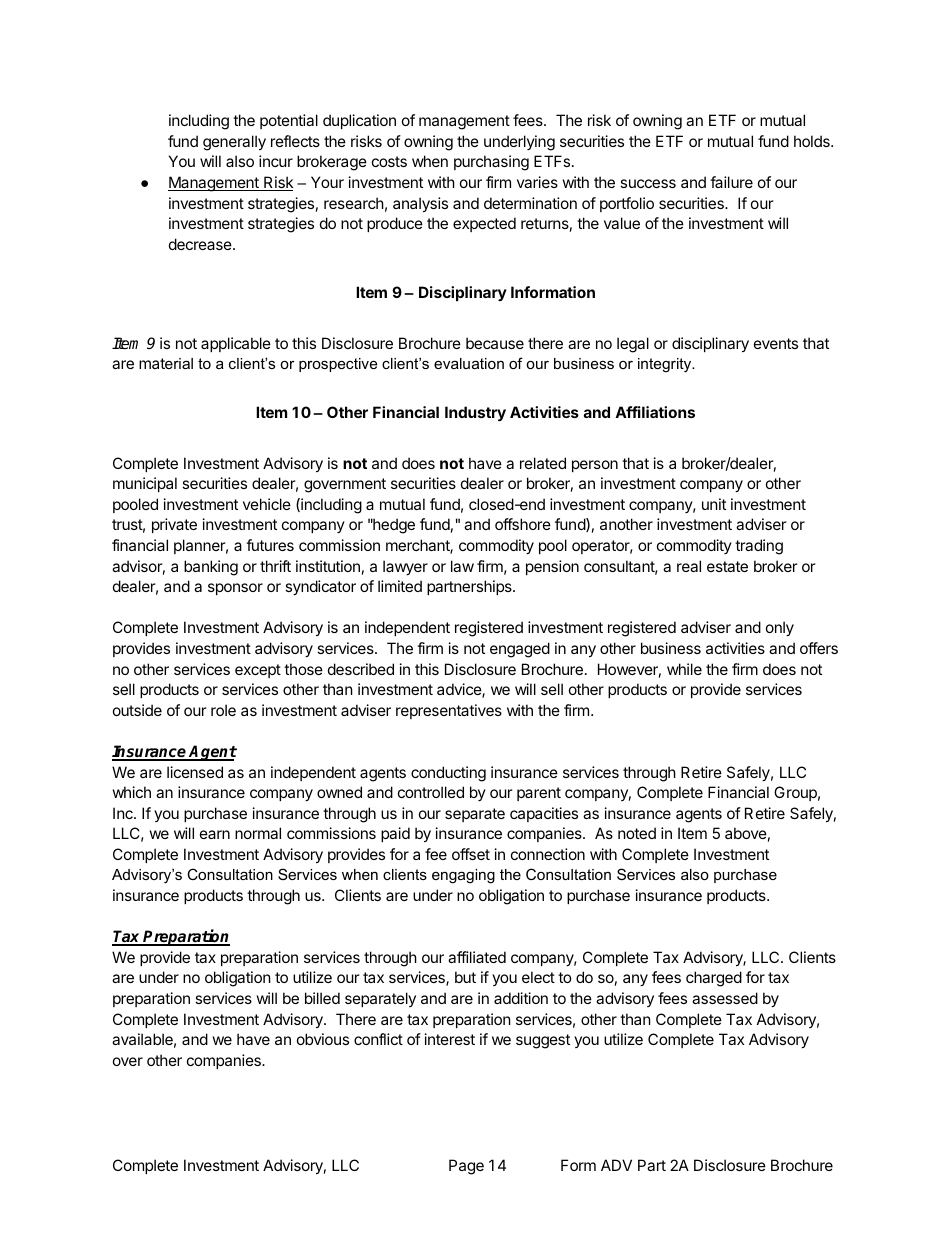  What do you see at coordinates (466, 1167) in the screenshot?
I see `Page` at bounding box center [466, 1167].
